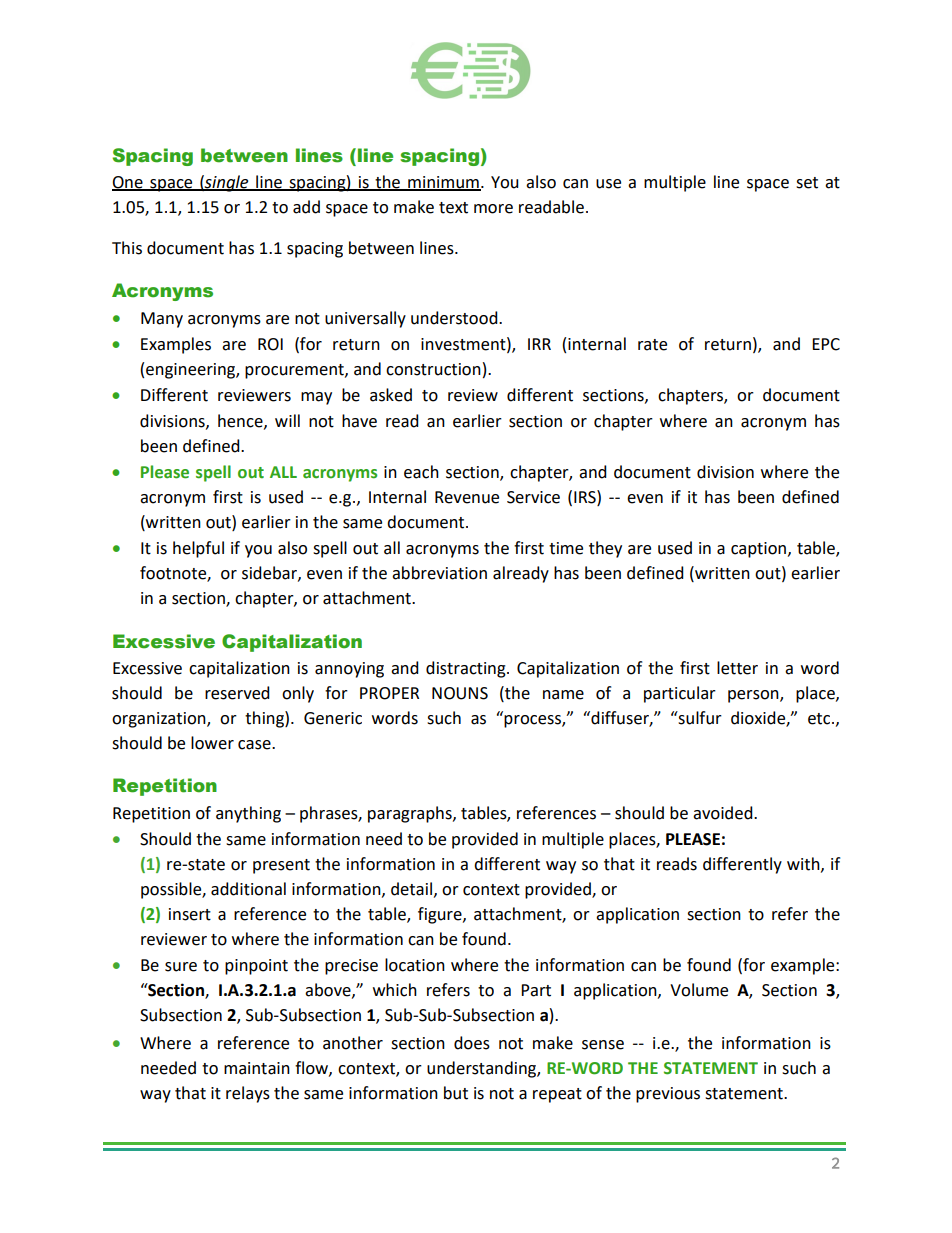  What do you see at coordinates (804, 864) in the page?
I see `with` at bounding box center [804, 864].
